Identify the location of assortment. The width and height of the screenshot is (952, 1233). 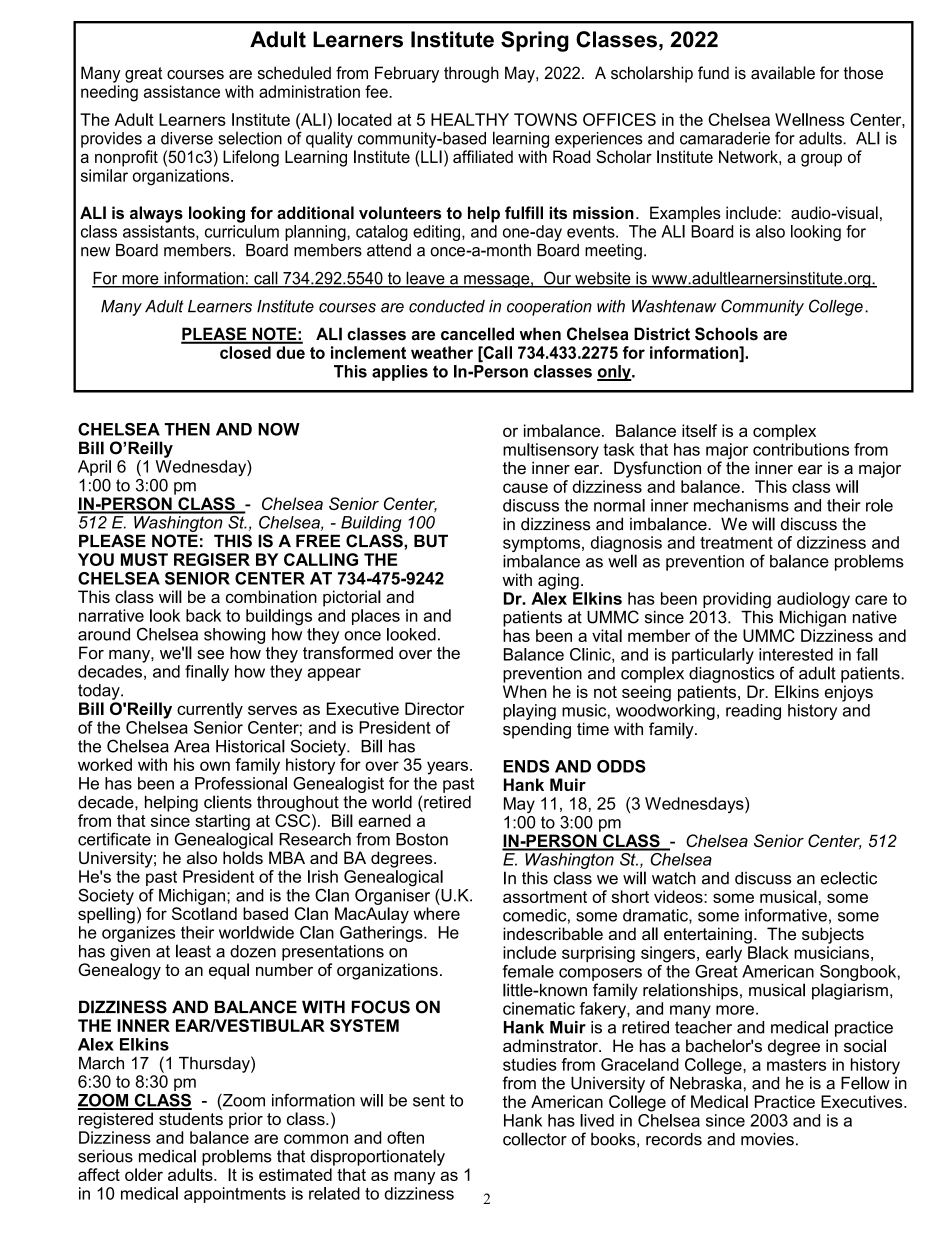
(545, 897).
